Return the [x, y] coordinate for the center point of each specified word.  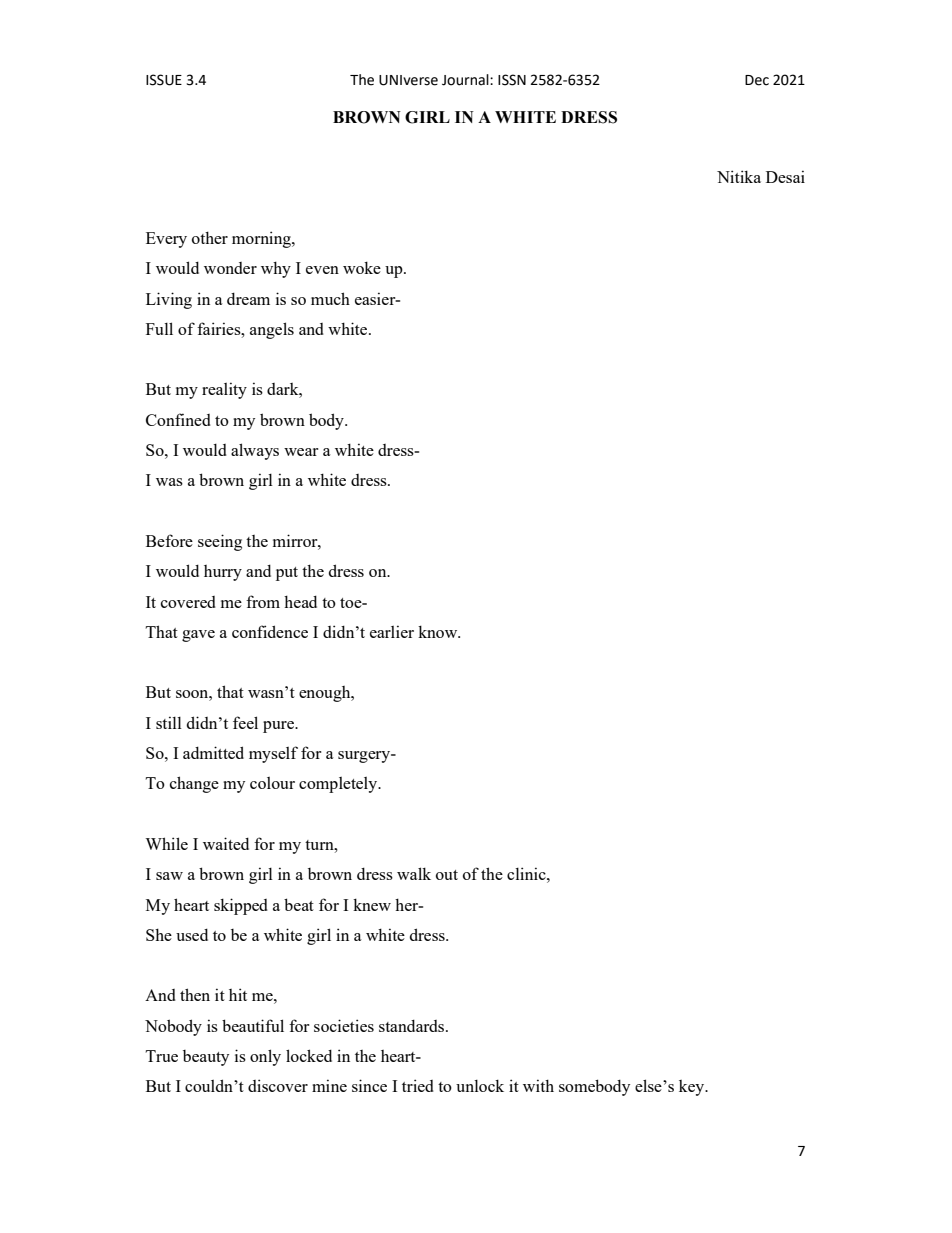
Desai [785, 176]
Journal [466, 80]
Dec [757, 80]
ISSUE [164, 80]
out [447, 875]
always [255, 451]
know [439, 631]
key [693, 1088]
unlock [480, 1085]
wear [301, 452]
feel [245, 722]
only [265, 1057]
